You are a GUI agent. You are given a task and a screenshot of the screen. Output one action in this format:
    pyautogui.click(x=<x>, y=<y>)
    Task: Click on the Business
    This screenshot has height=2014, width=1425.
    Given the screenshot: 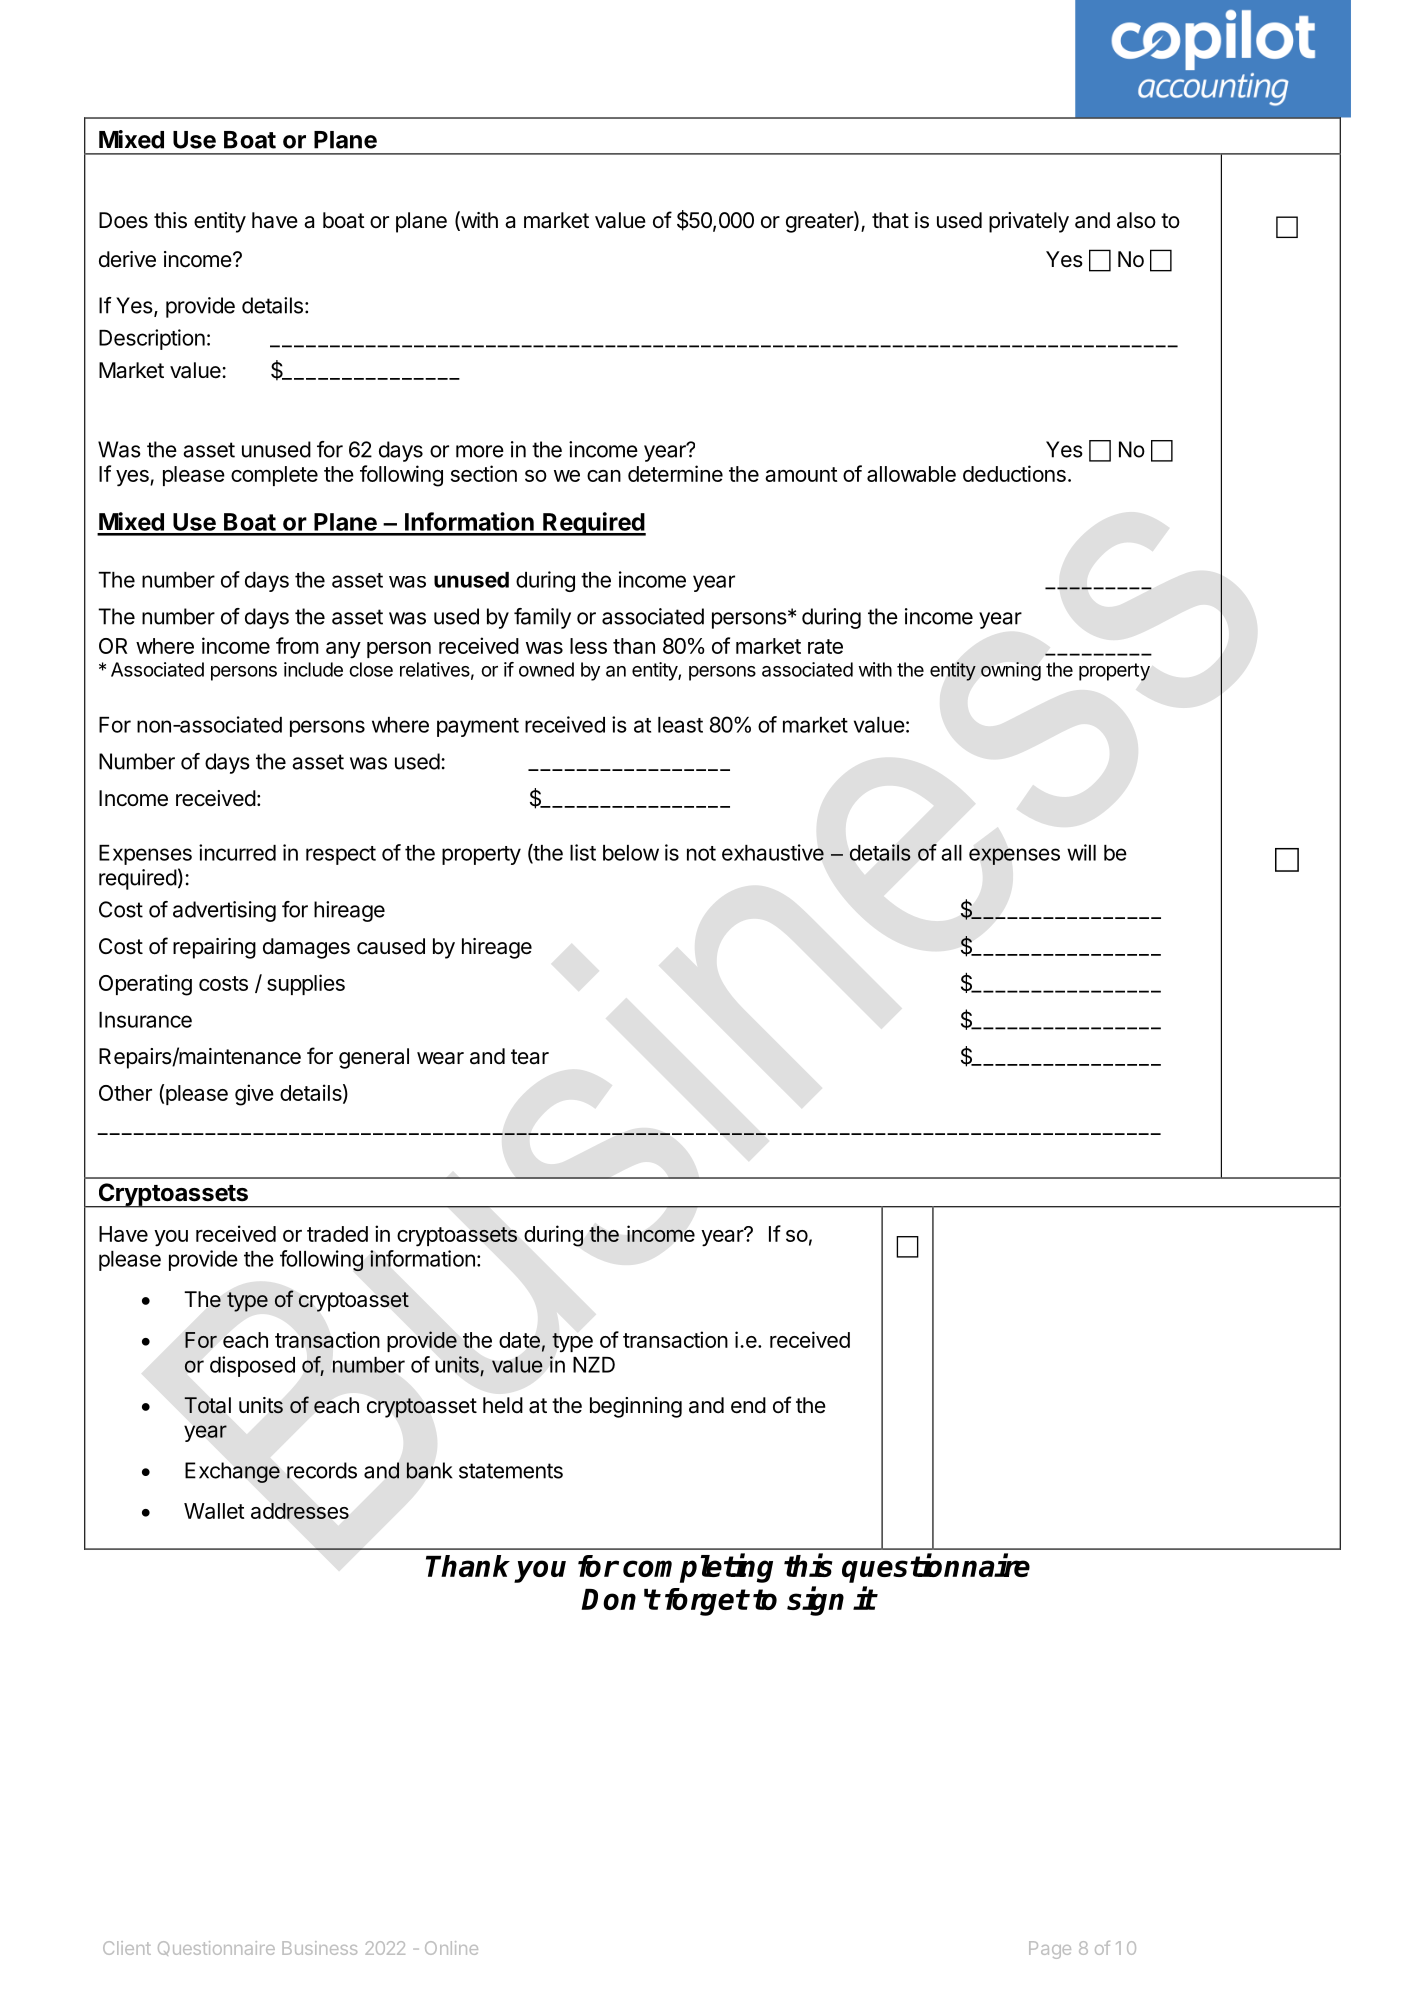 What is the action you would take?
    pyautogui.click(x=319, y=1948)
